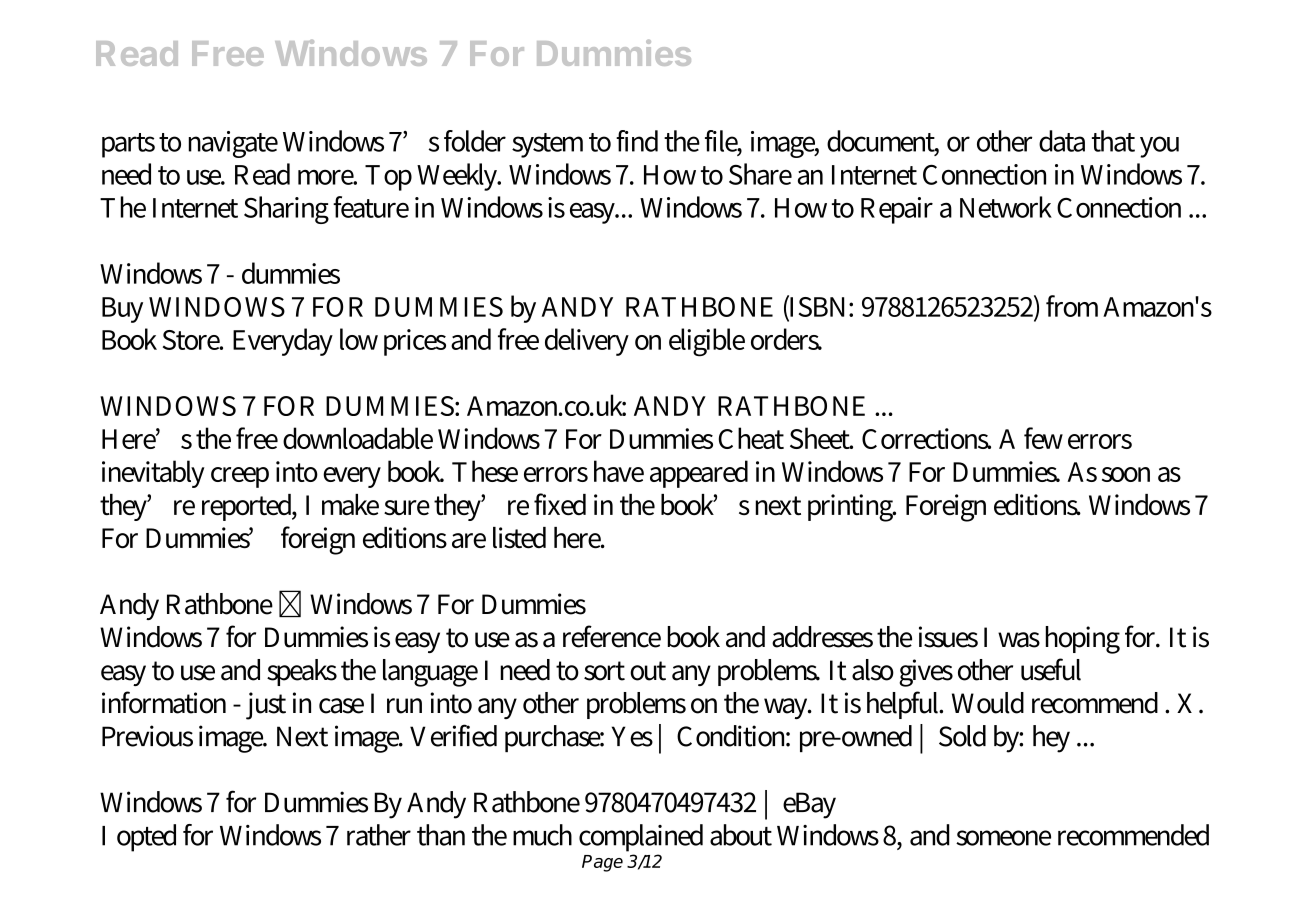 The image size is (1311, 924). What do you see at coordinates (641, 838) in the screenshot?
I see `complained` at bounding box center [641, 838].
